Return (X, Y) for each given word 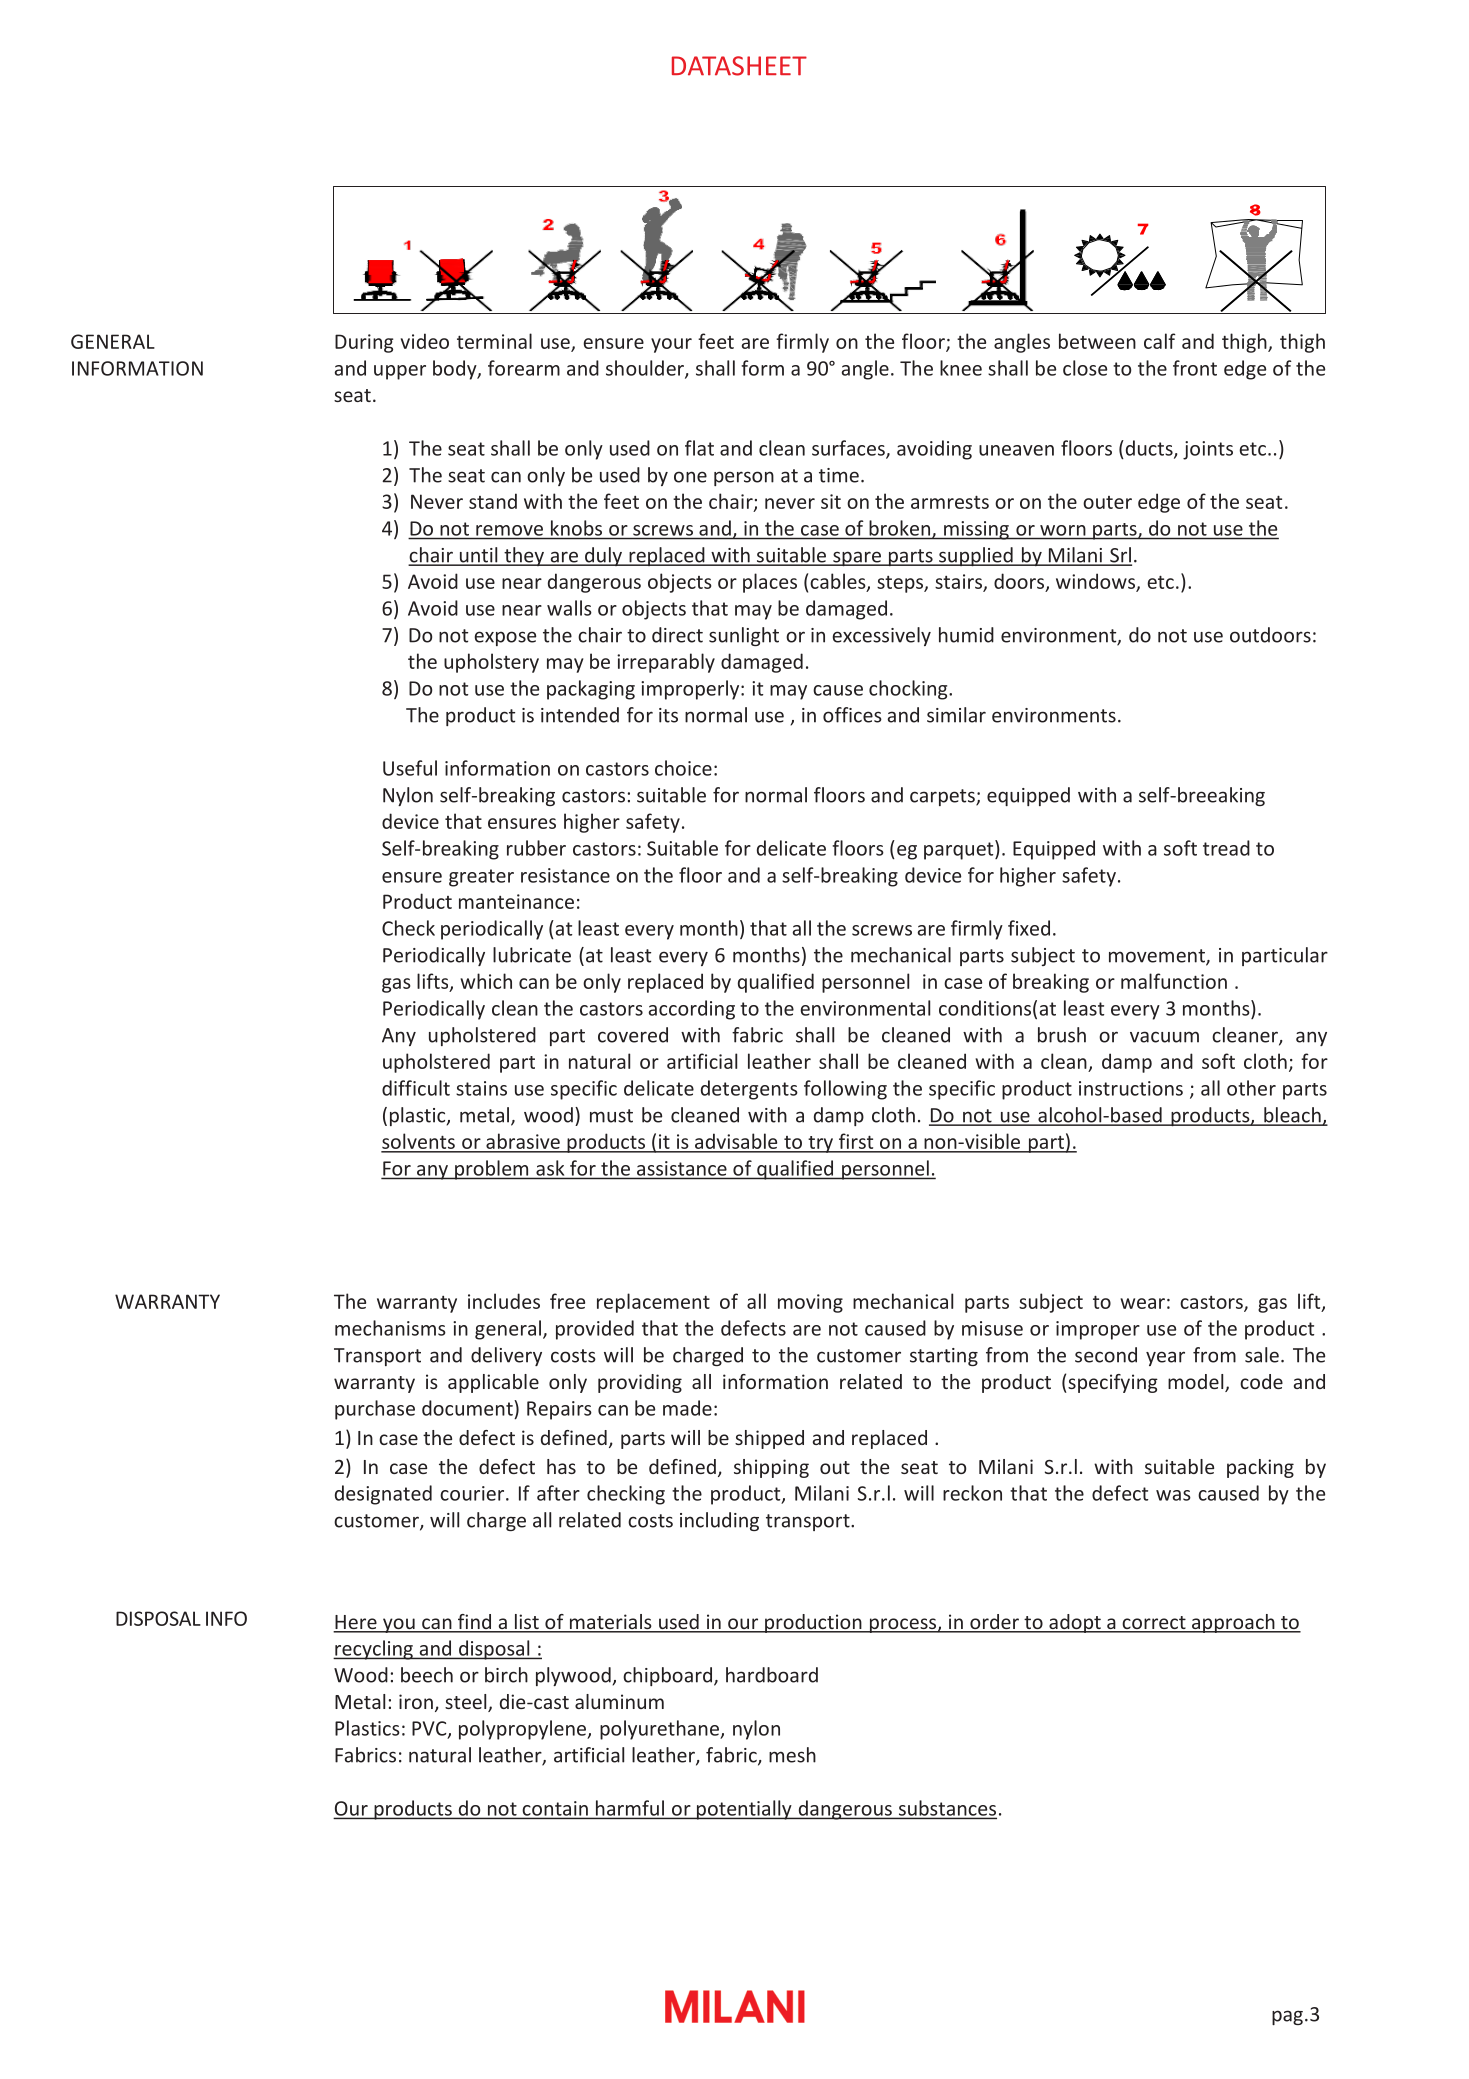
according (692, 1010)
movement (1158, 957)
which (486, 981)
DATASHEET (739, 66)
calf (1160, 341)
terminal (494, 341)
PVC (430, 1729)
